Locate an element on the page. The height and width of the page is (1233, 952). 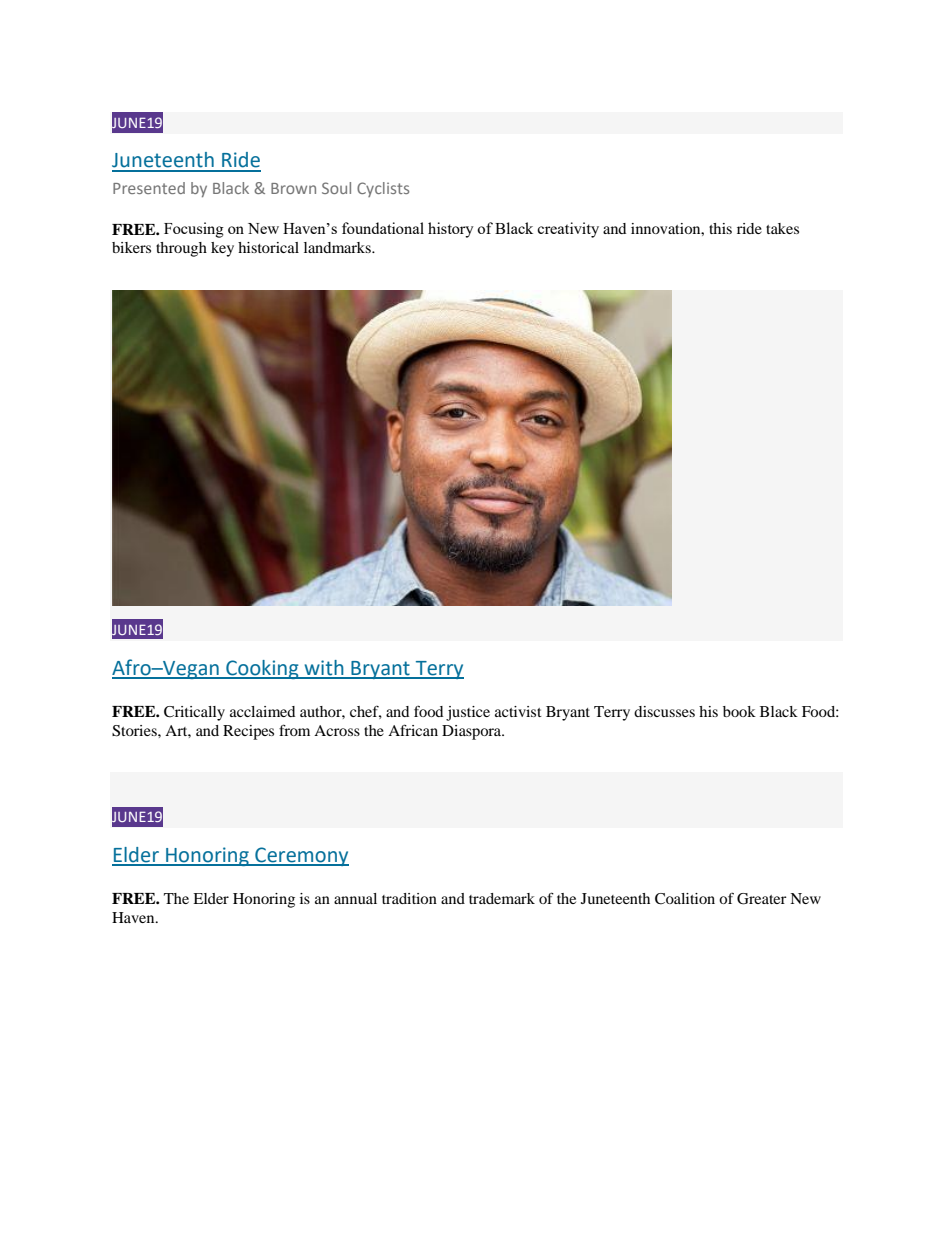
Diaspora is located at coordinates (473, 732).
